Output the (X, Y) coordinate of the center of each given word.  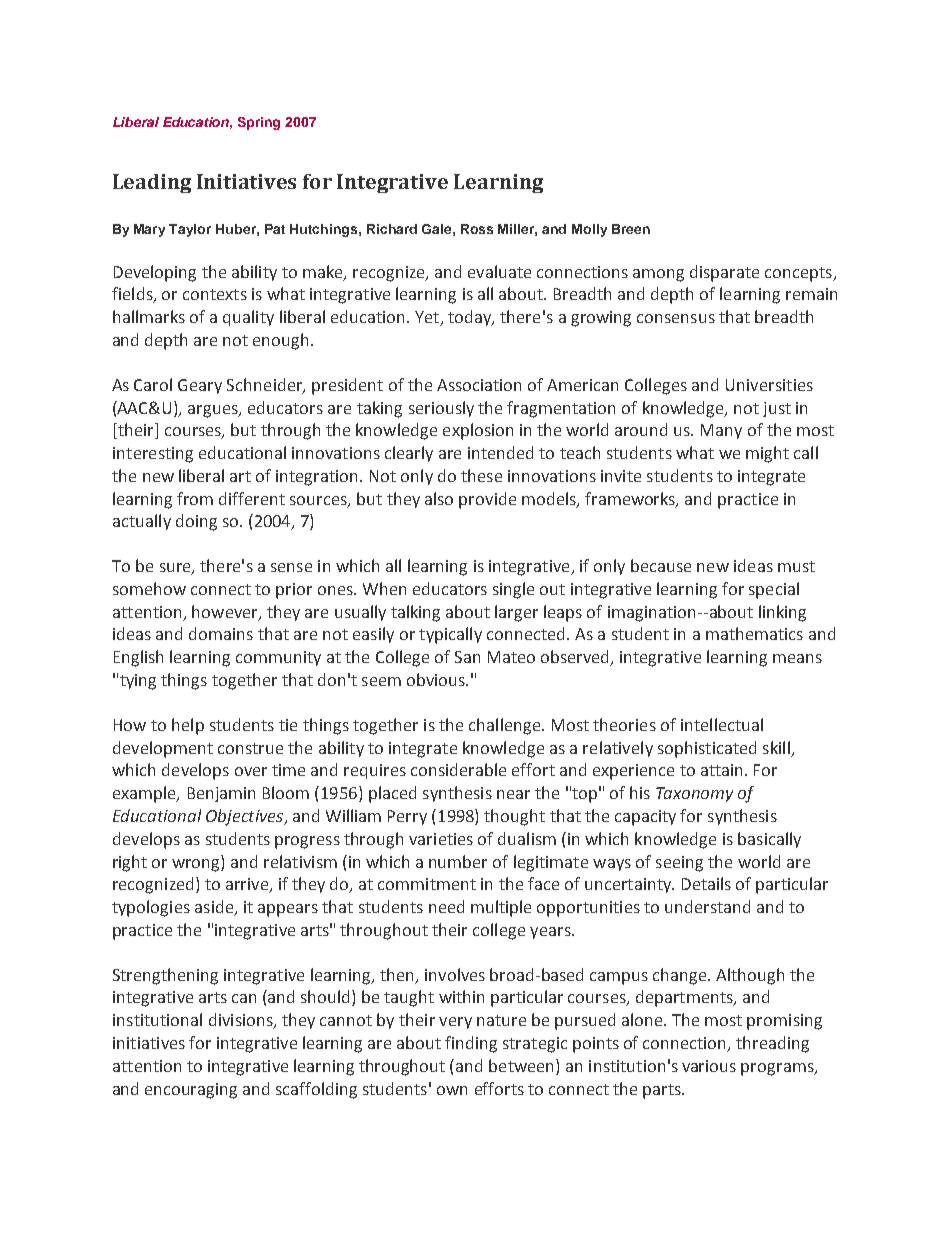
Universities (769, 385)
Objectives (246, 817)
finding (471, 1044)
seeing (679, 864)
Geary (200, 386)
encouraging (191, 1091)
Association (479, 385)
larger (516, 613)
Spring (259, 123)
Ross (477, 229)
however (226, 612)
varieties (441, 839)
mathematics (754, 633)
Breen (631, 229)
